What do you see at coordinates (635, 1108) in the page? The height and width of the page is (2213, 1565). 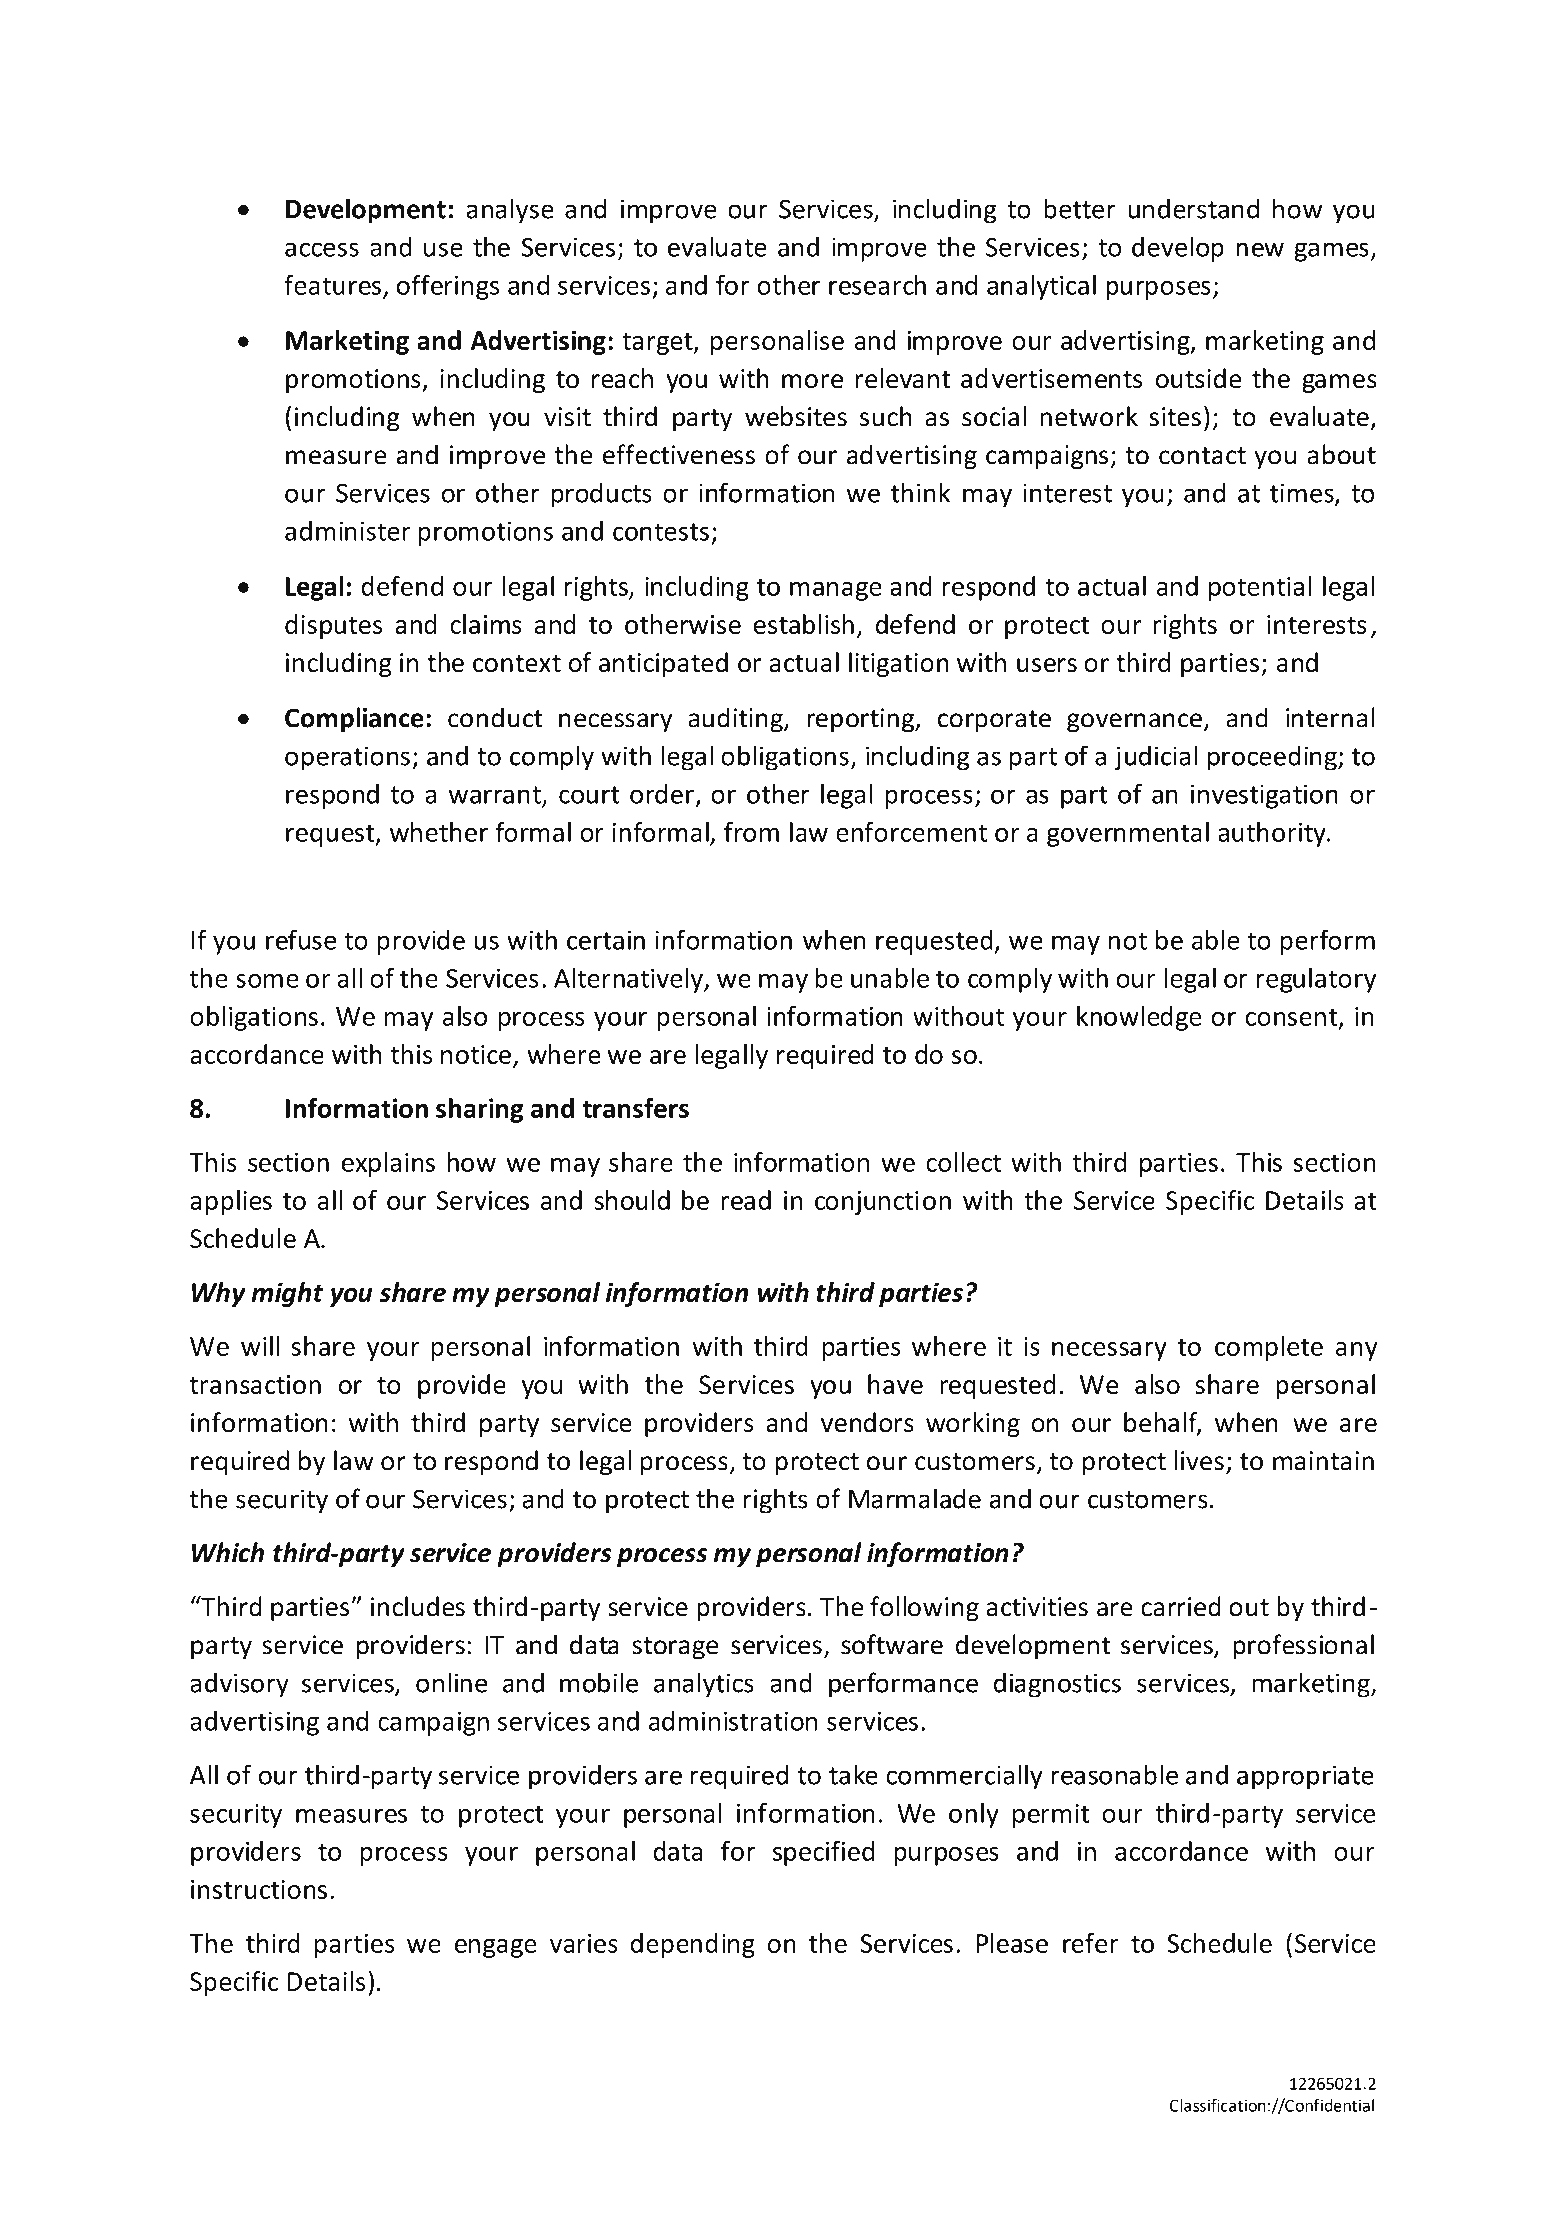 I see `transfers` at bounding box center [635, 1108].
